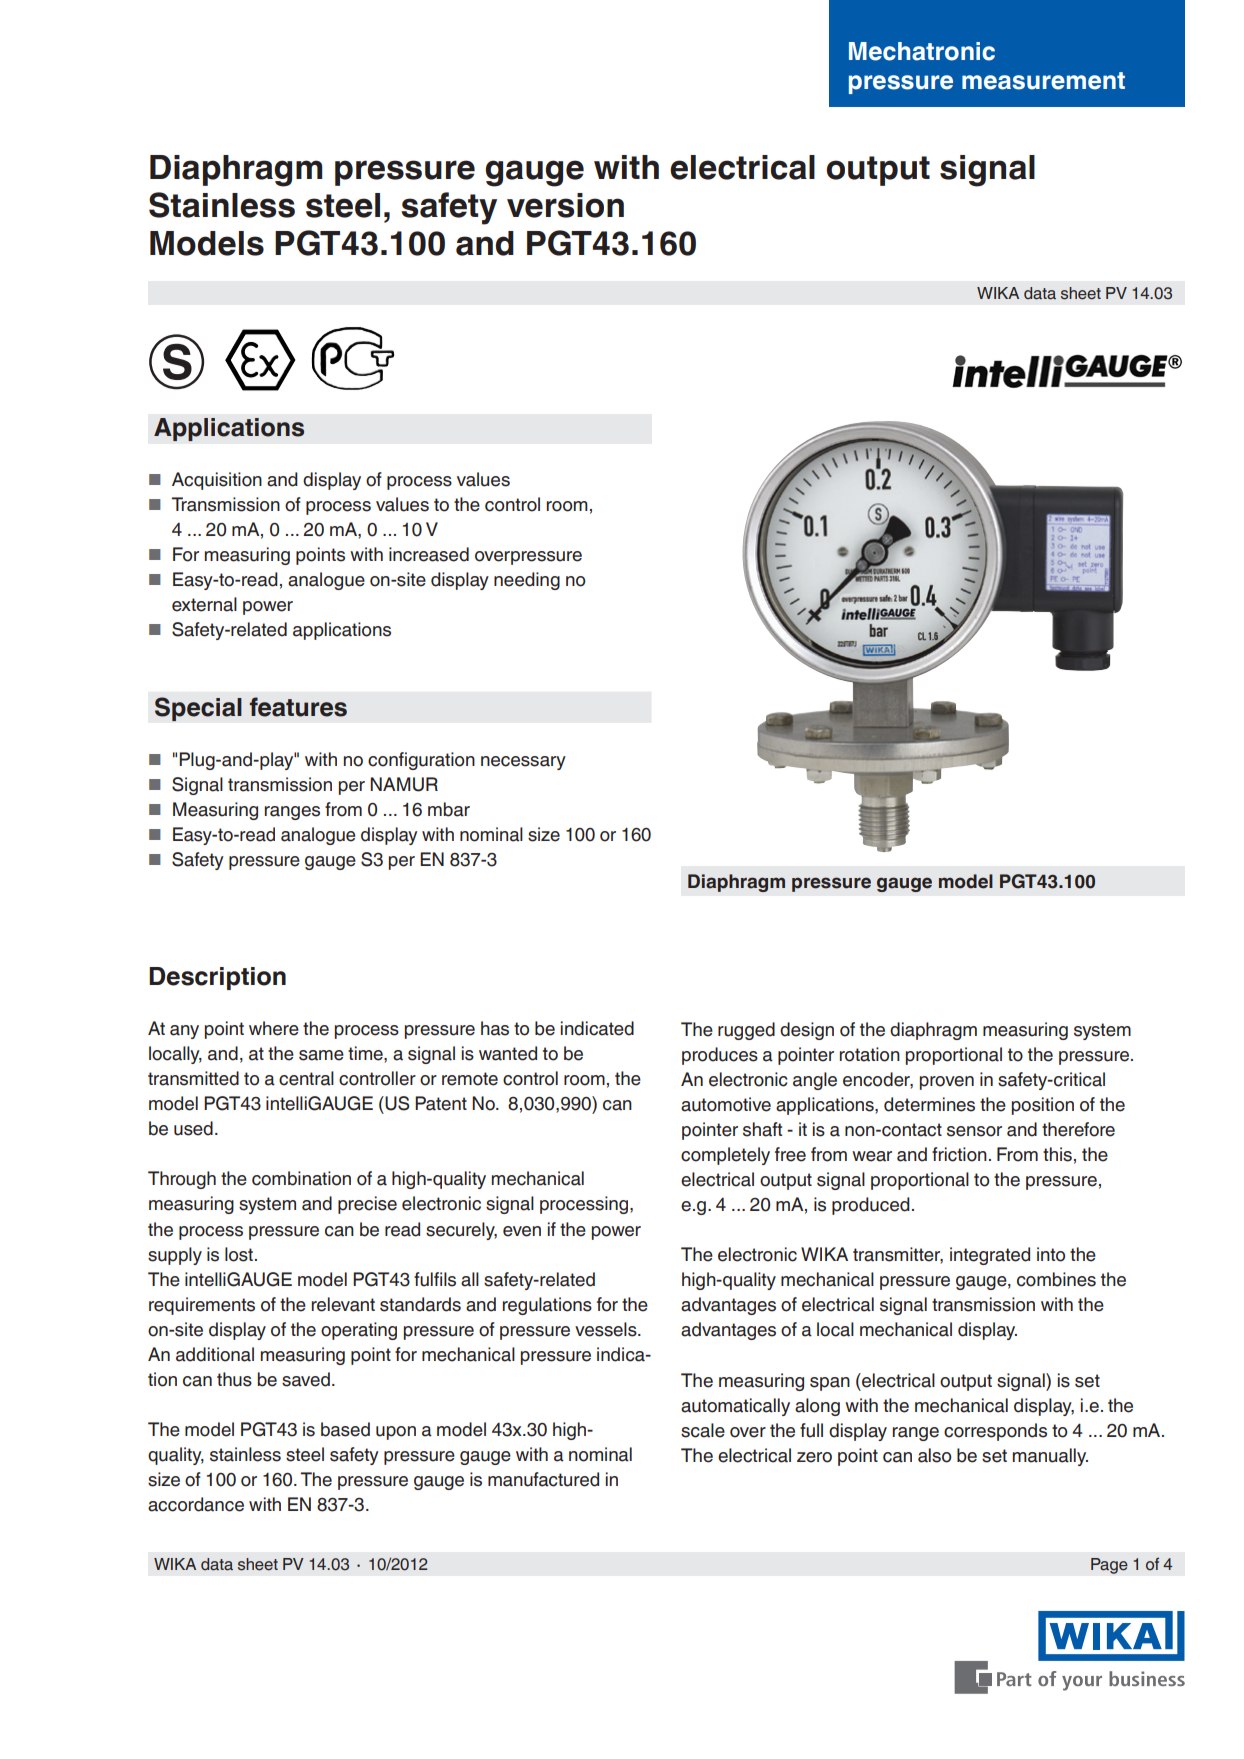  I want to click on version, so click(565, 205).
